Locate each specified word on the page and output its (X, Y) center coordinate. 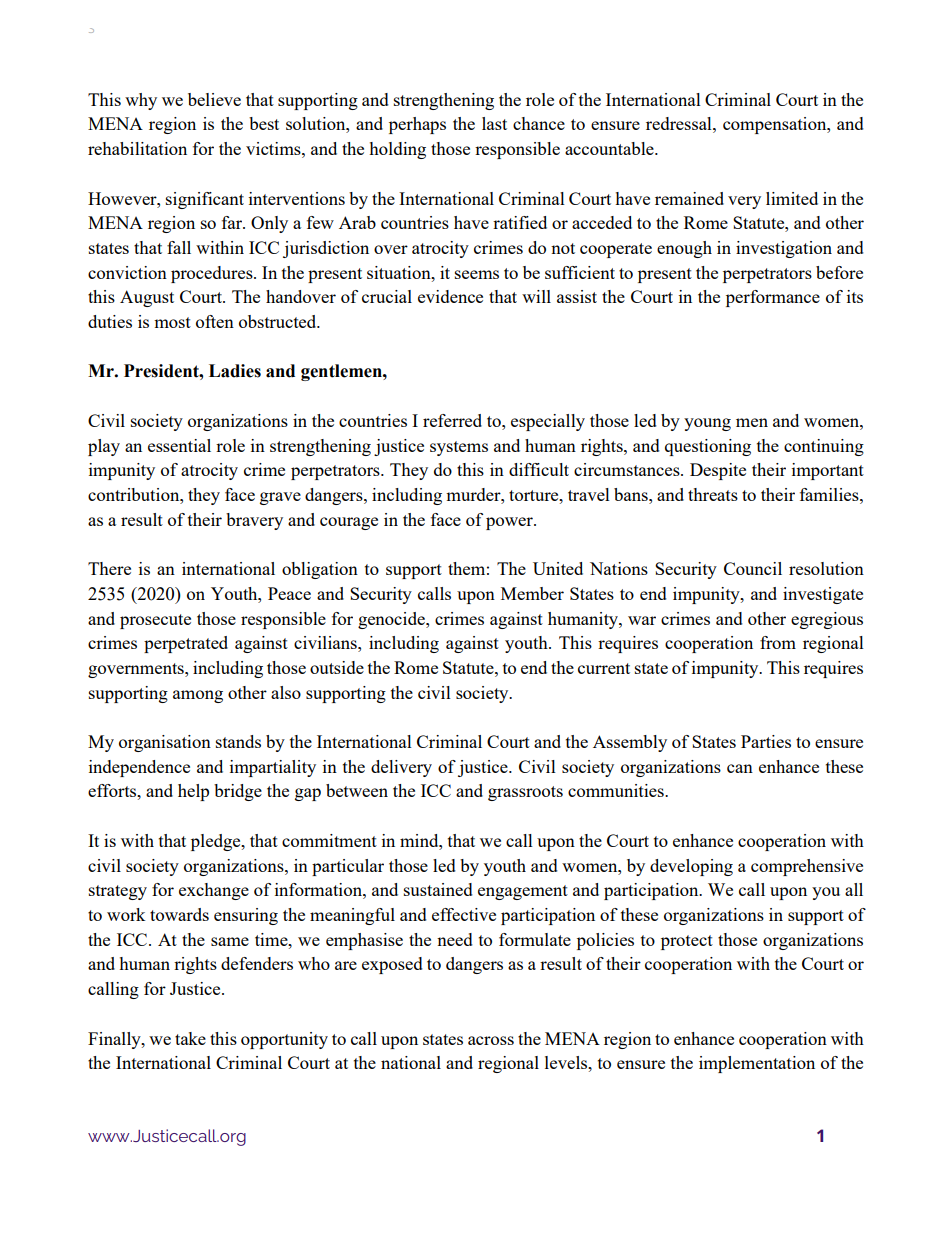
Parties (766, 741)
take (190, 1038)
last (494, 123)
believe (214, 99)
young (707, 424)
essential (179, 445)
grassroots (525, 793)
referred (452, 420)
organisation (165, 743)
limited (792, 198)
